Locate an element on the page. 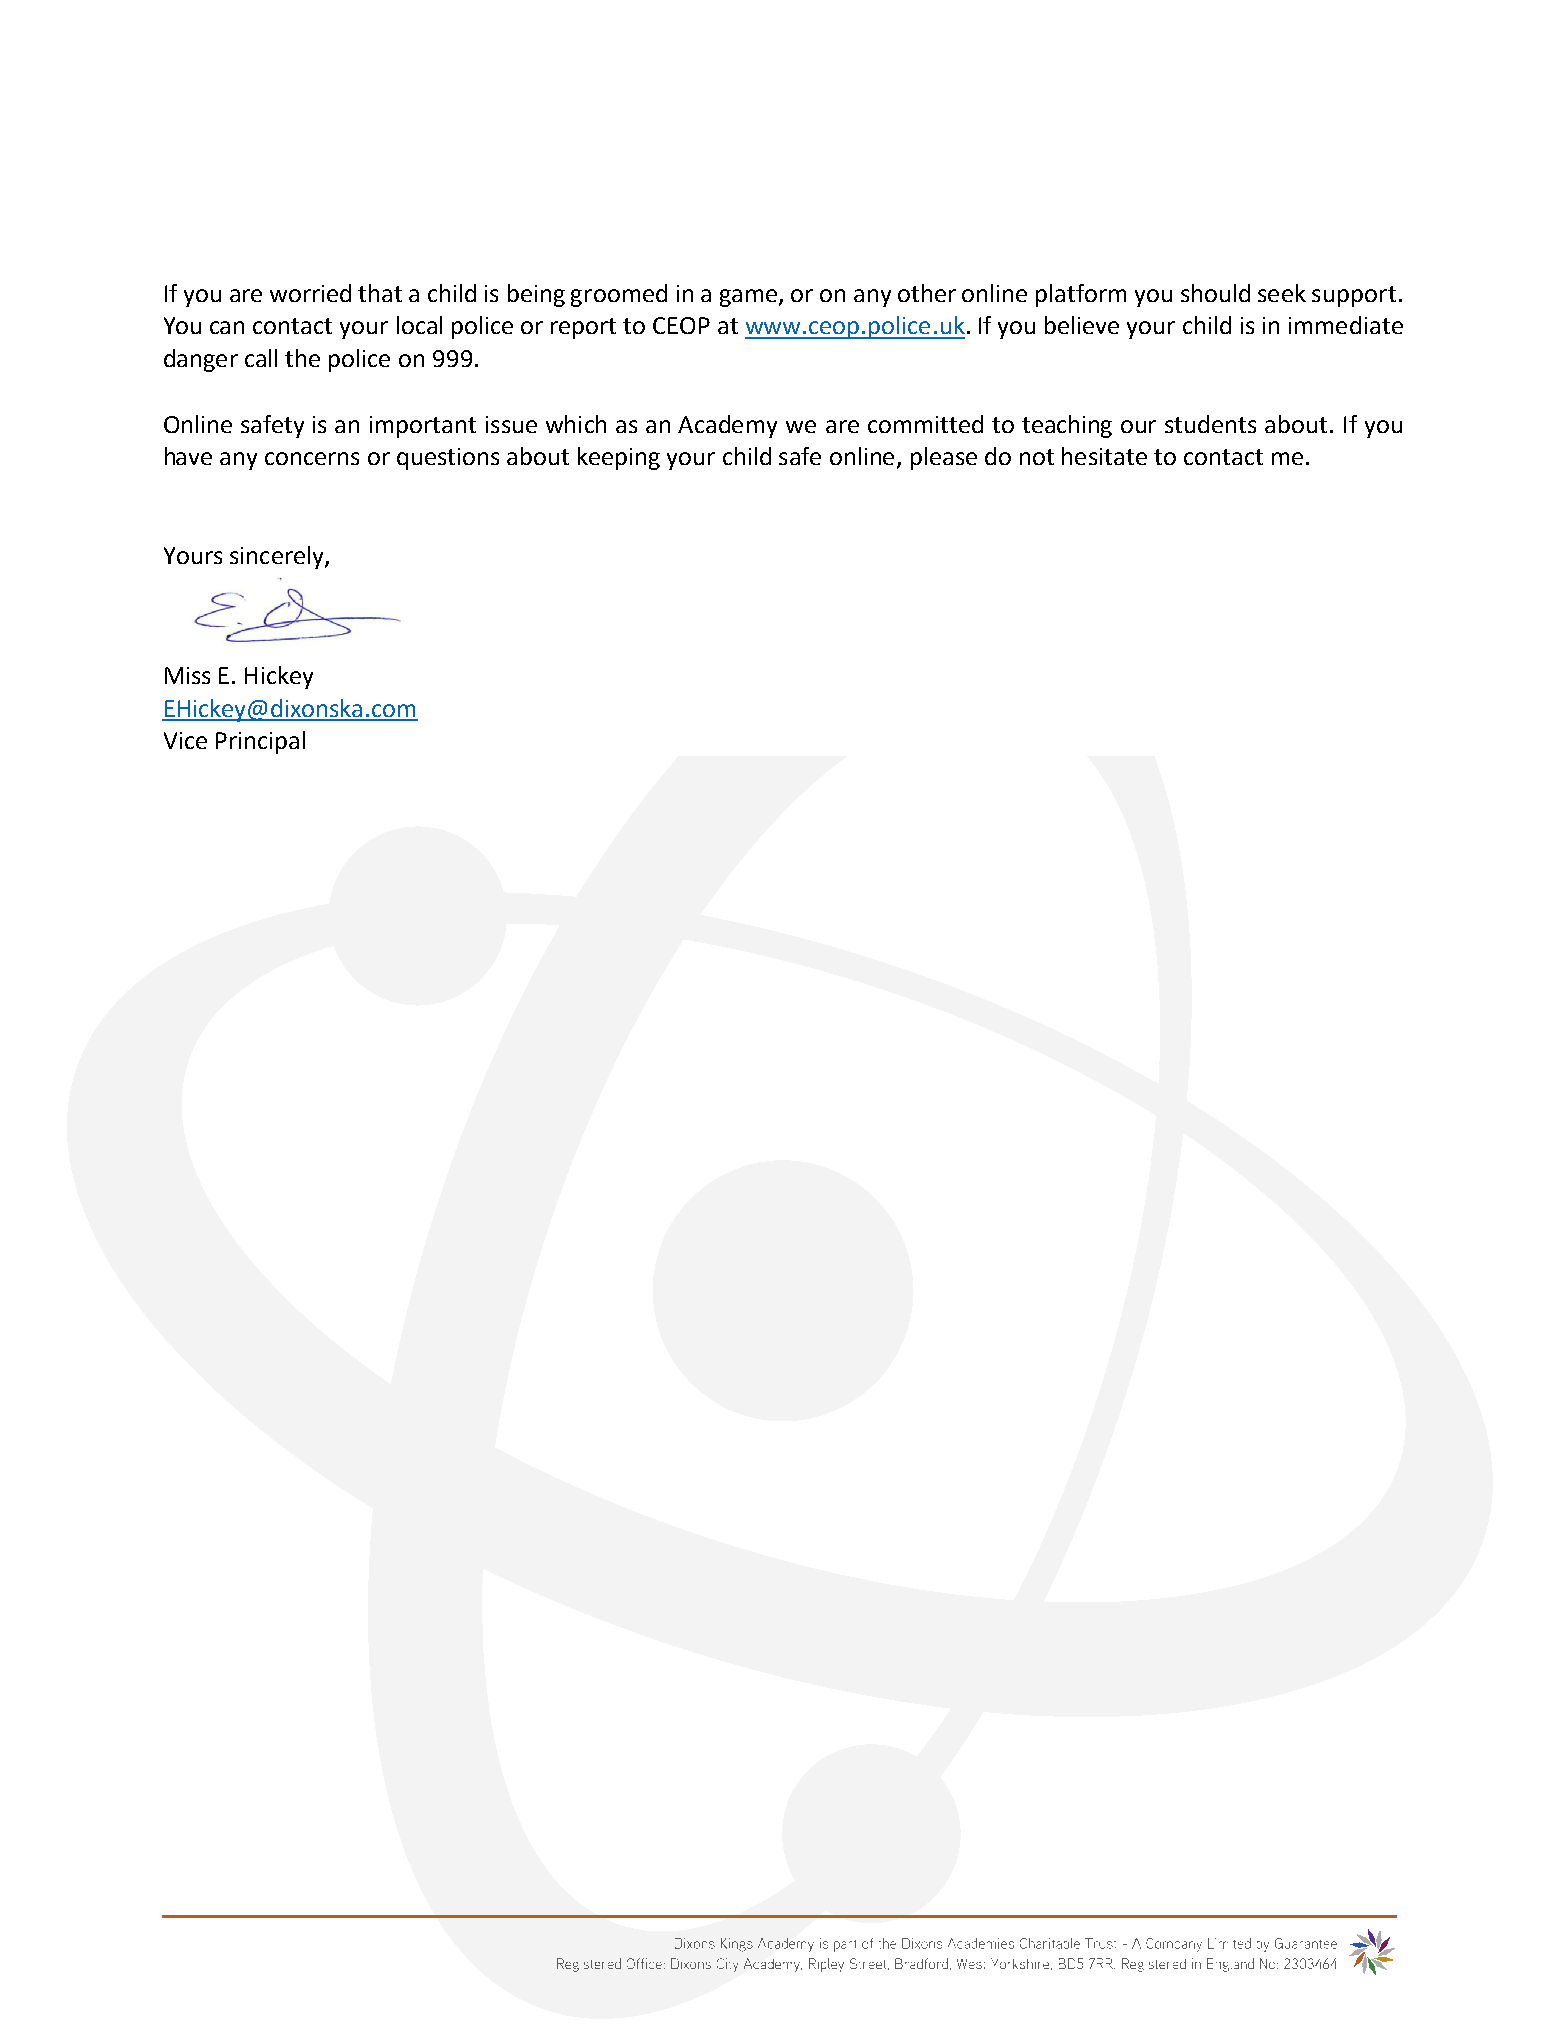 This document has width=1568, height=2029. not is located at coordinates (1037, 457).
